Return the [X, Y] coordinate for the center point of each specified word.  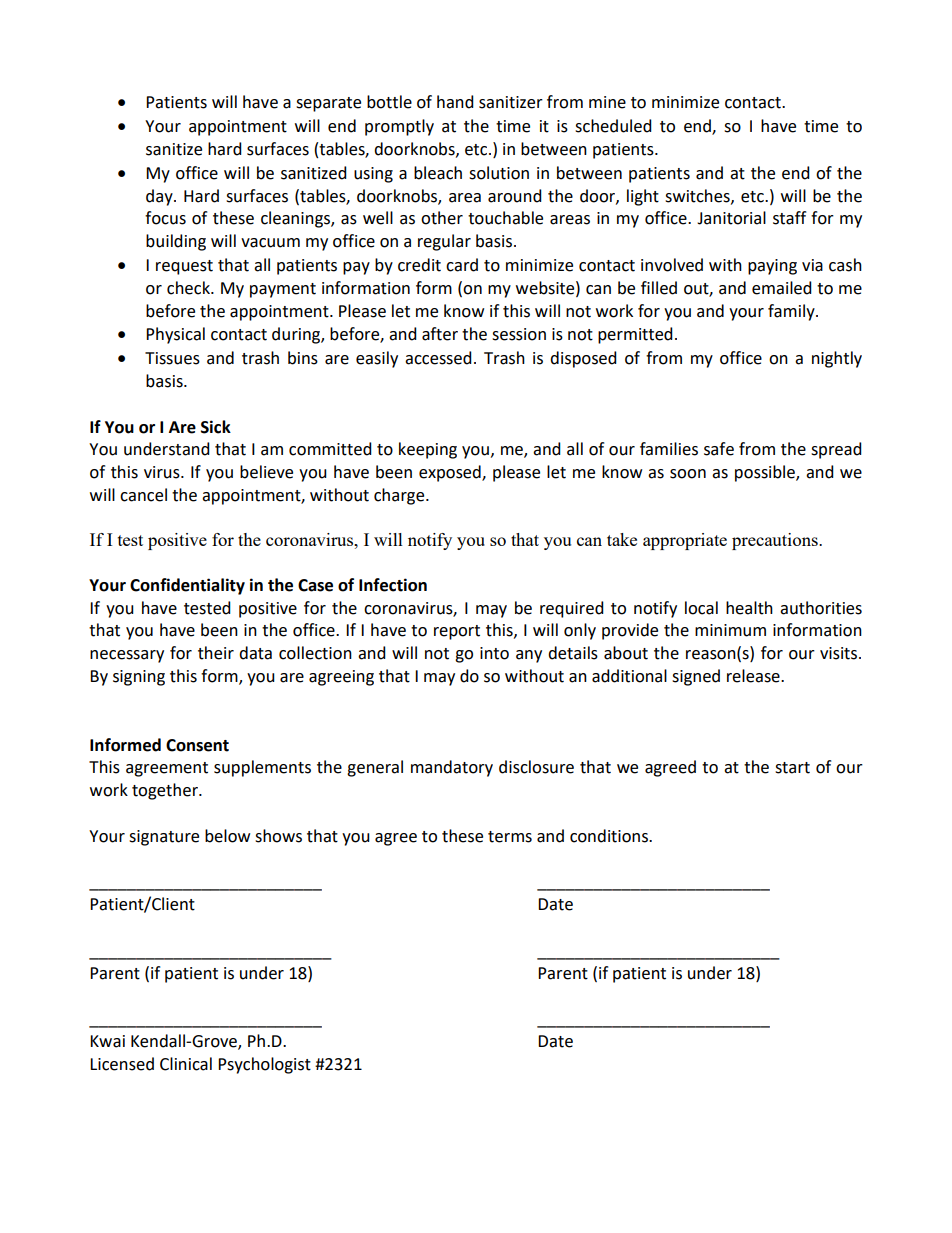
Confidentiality [187, 586]
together [166, 791]
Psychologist [264, 1065]
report [457, 632]
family [792, 312]
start [792, 768]
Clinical [186, 1064]
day [160, 197]
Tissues [172, 358]
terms [510, 837]
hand [455, 102]
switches [698, 196]
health [749, 608]
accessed [438, 358]
